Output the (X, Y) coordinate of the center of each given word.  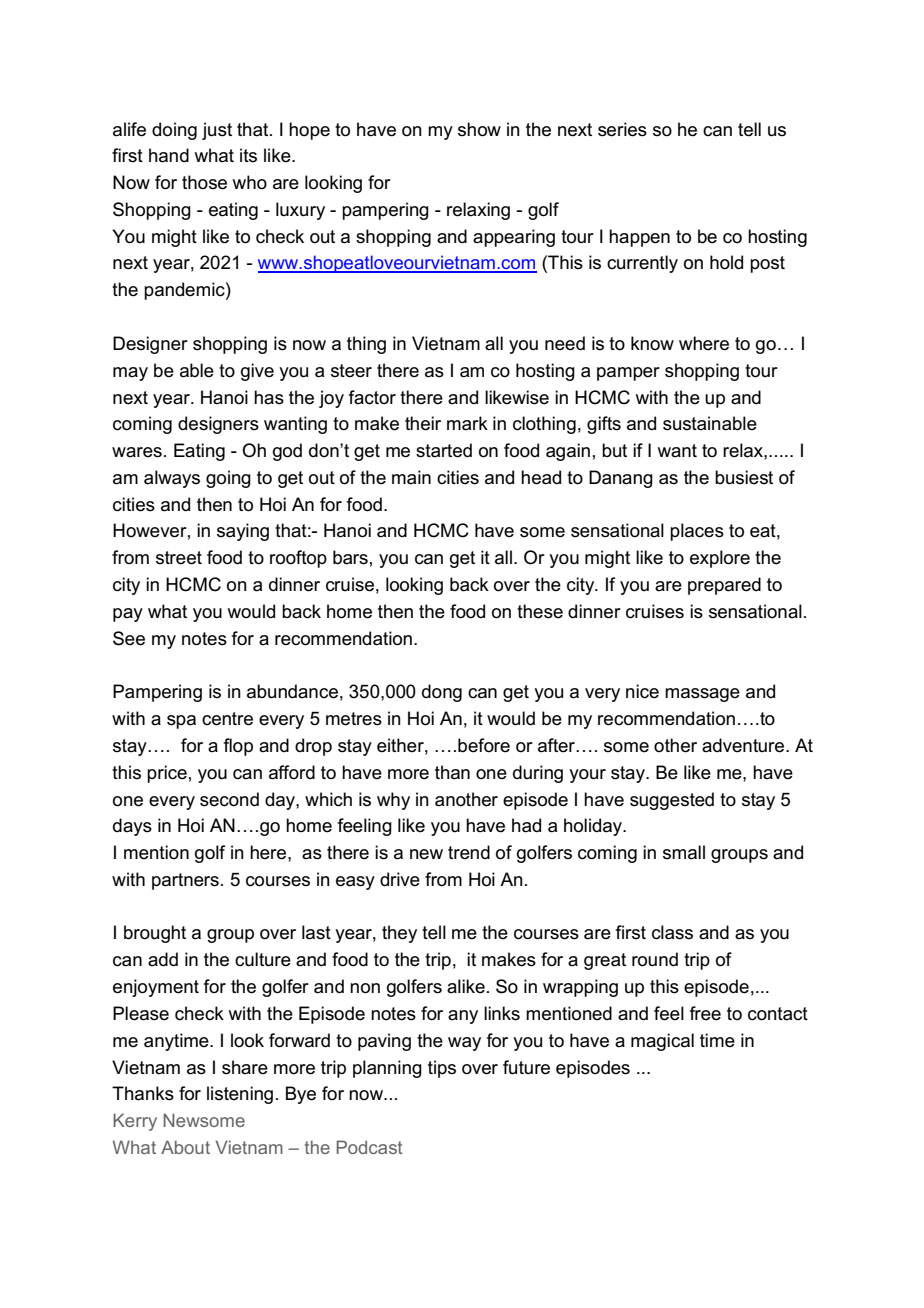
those (204, 182)
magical (662, 1042)
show (479, 129)
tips (442, 1069)
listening (240, 1095)
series (622, 129)
